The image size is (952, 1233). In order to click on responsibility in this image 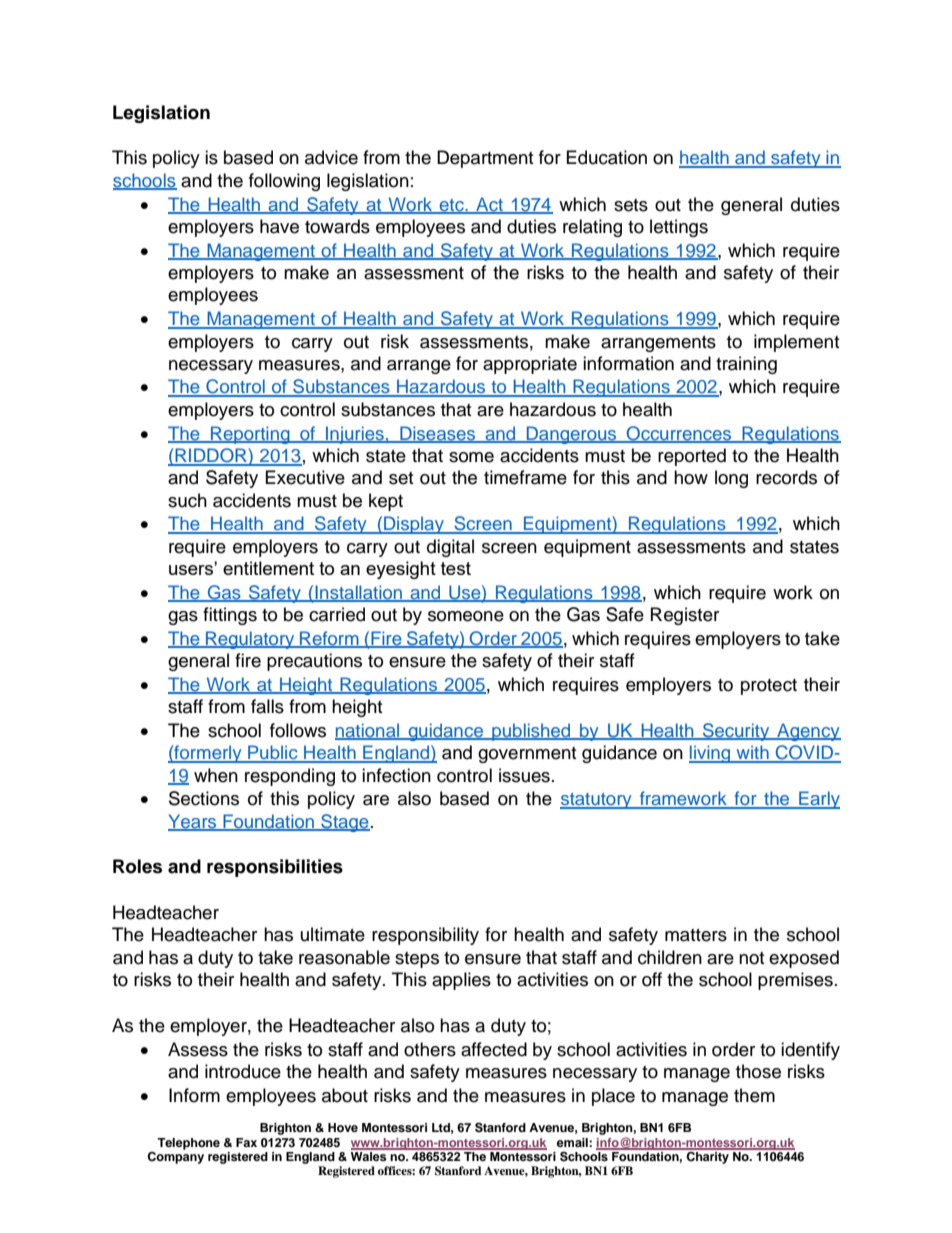, I will do `click(425, 936)`.
